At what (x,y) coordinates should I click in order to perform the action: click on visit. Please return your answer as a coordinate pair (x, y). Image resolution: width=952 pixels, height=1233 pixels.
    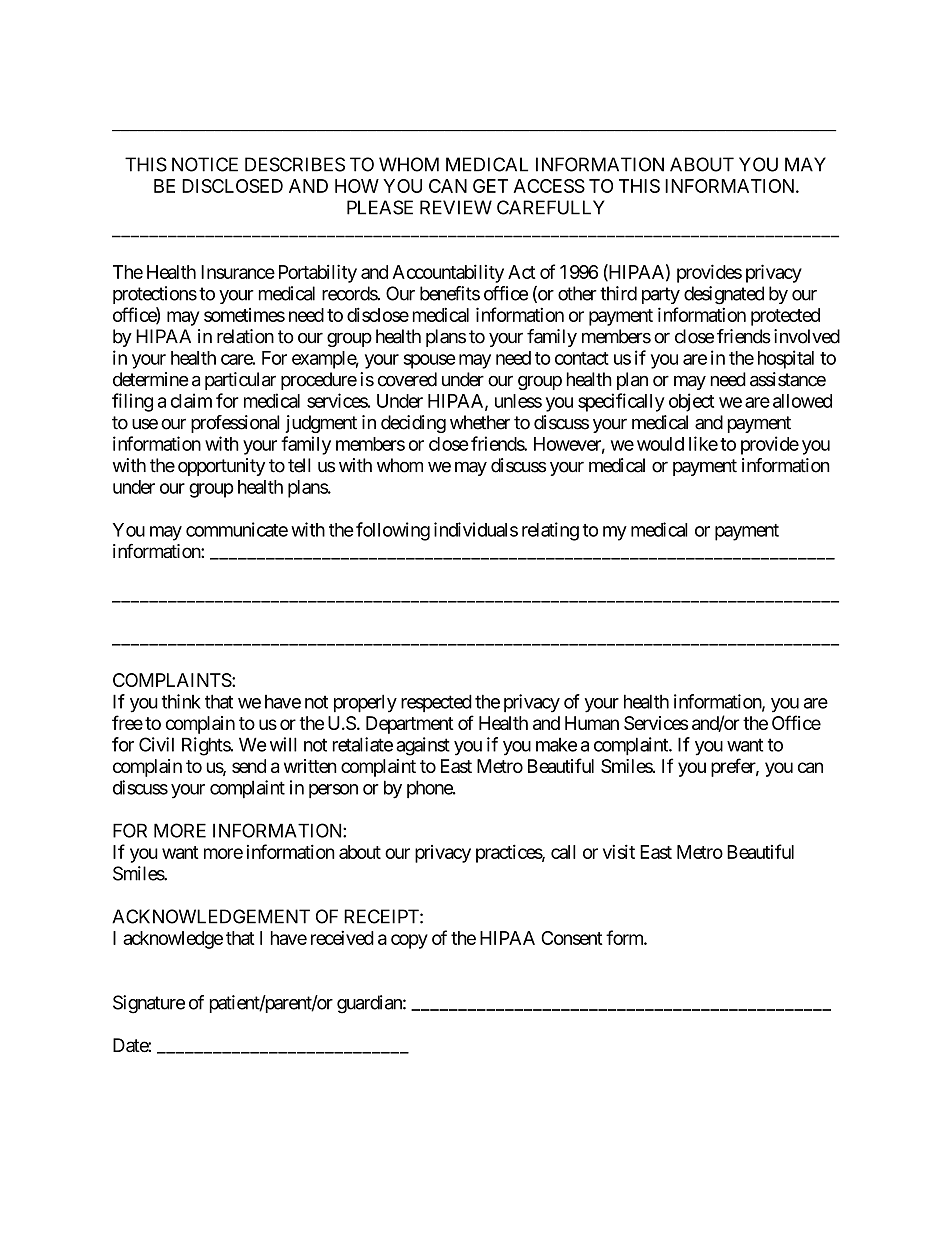
    Looking at the image, I should click on (619, 851).
